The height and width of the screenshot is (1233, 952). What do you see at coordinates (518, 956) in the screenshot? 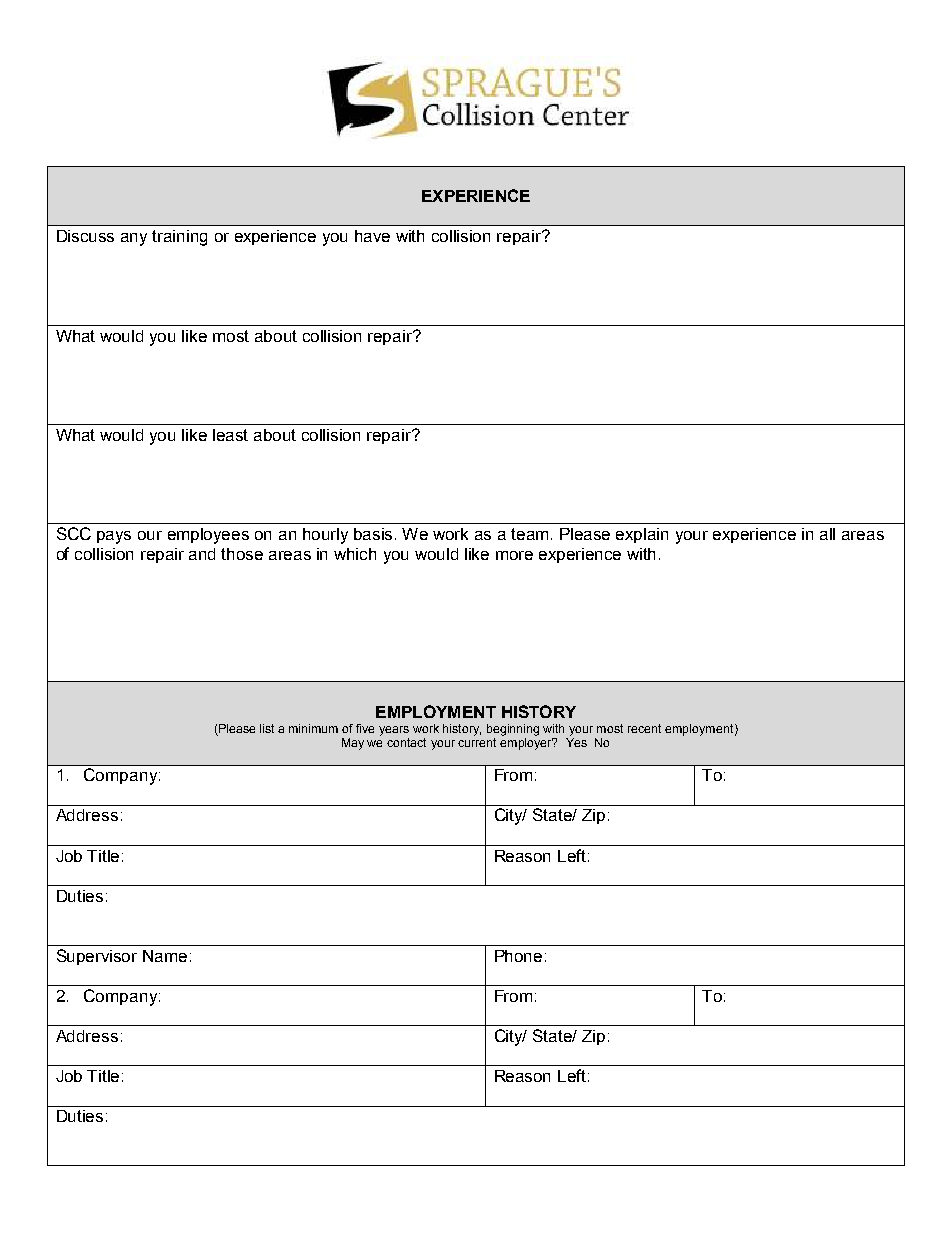
I see `Phone` at bounding box center [518, 956].
